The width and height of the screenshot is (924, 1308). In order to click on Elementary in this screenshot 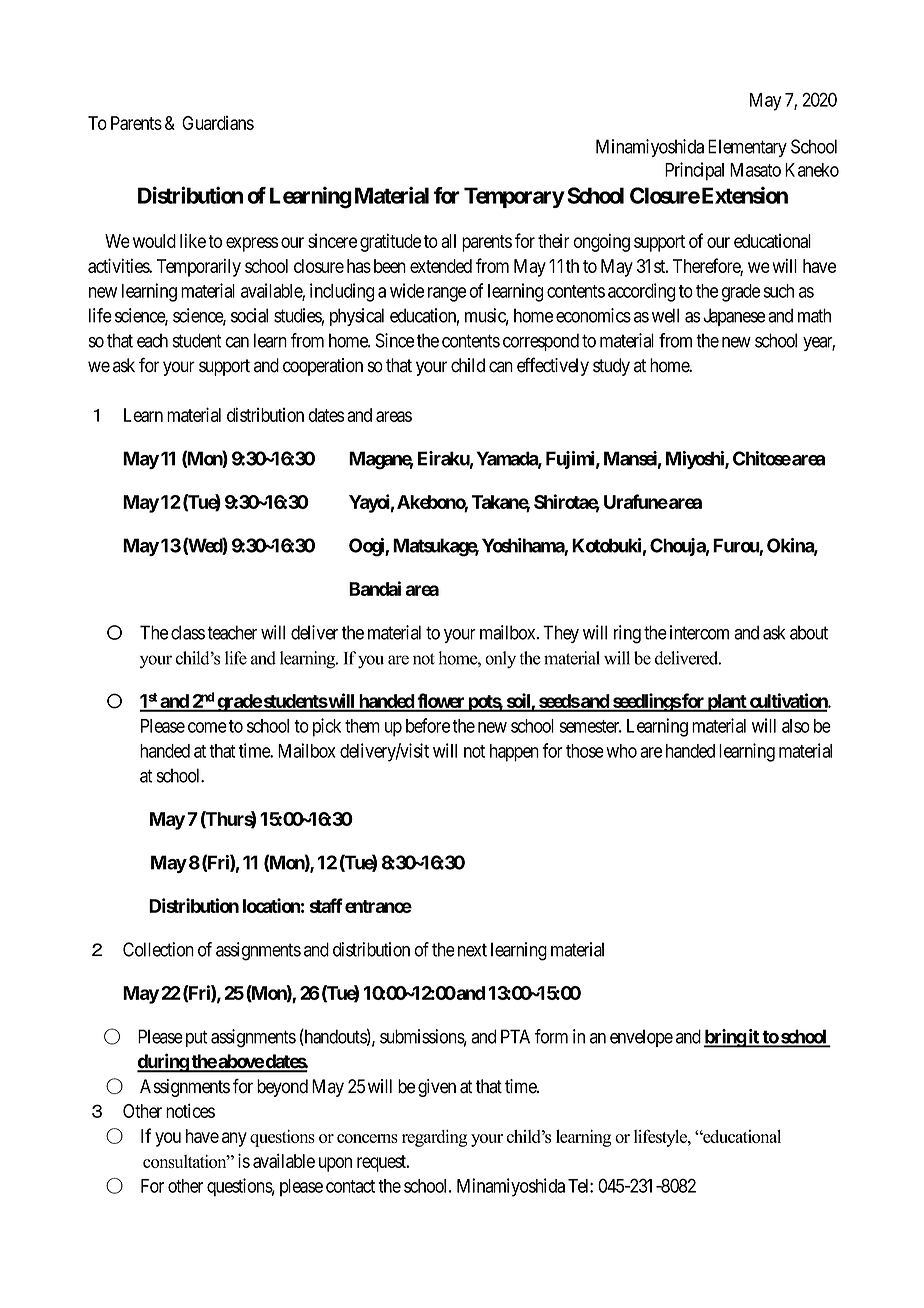, I will do `click(747, 148)`.
